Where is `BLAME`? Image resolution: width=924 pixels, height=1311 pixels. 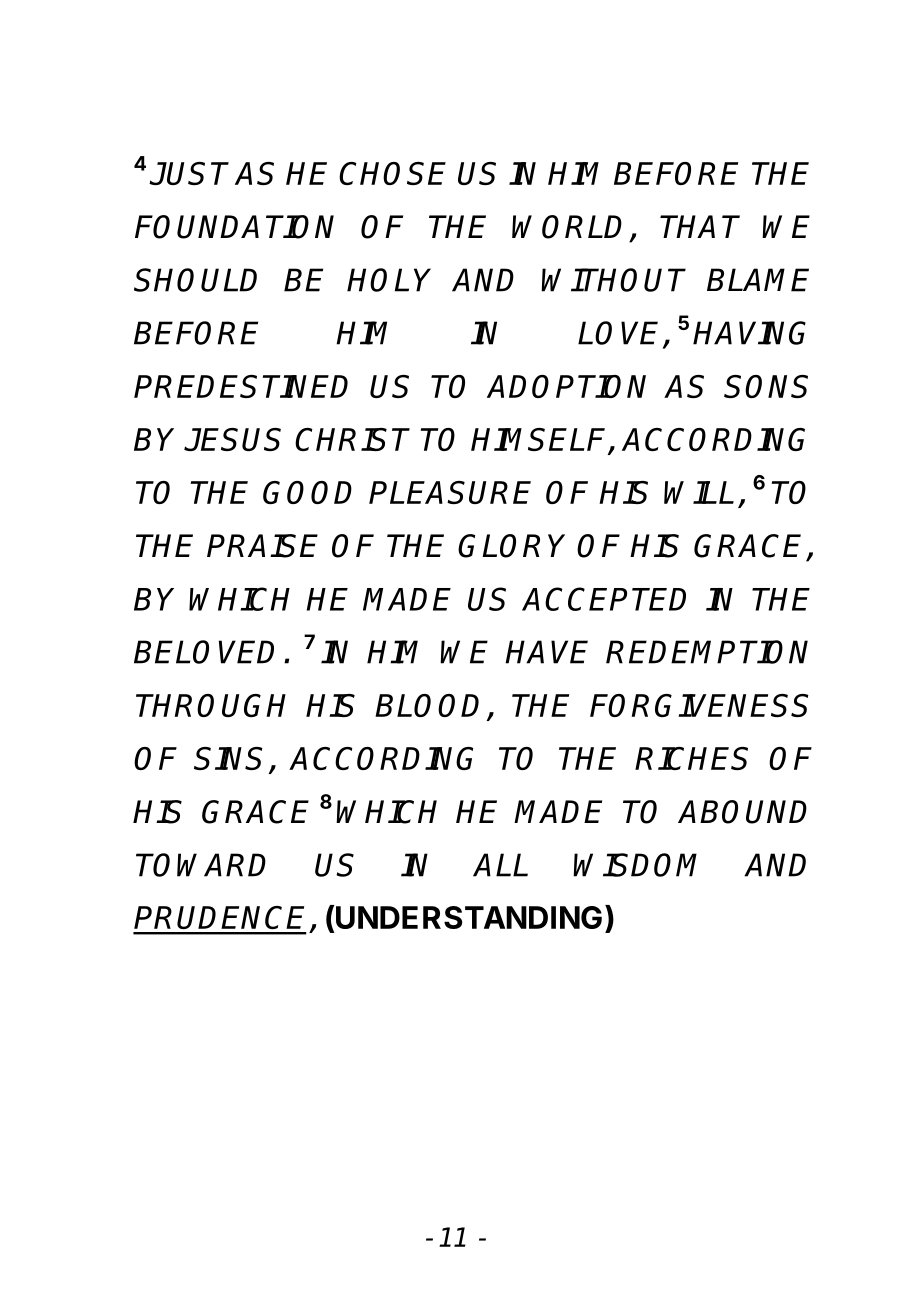 BLAME is located at coordinates (758, 280).
